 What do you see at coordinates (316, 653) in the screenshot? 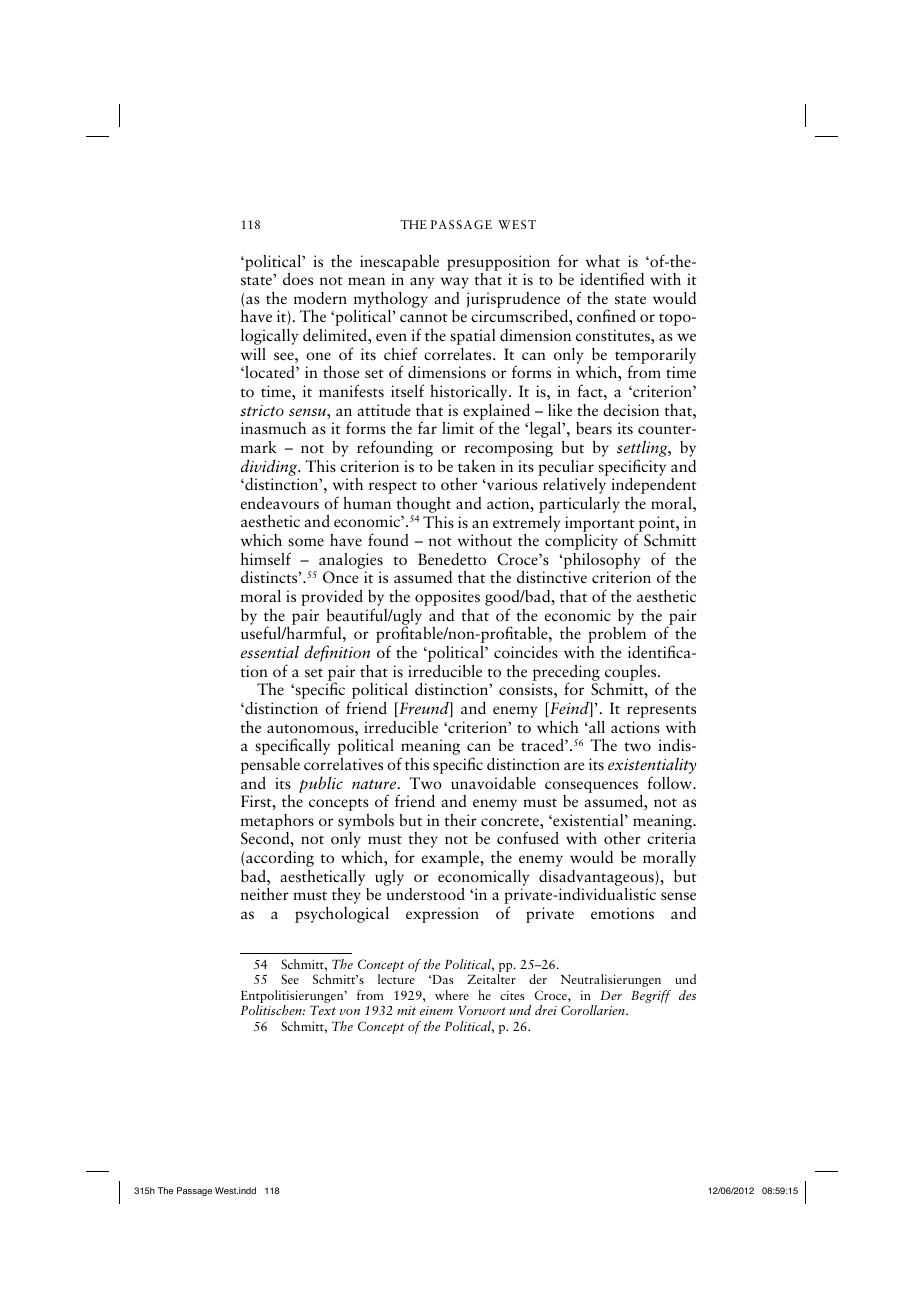
I see `defi` at bounding box center [316, 653].
